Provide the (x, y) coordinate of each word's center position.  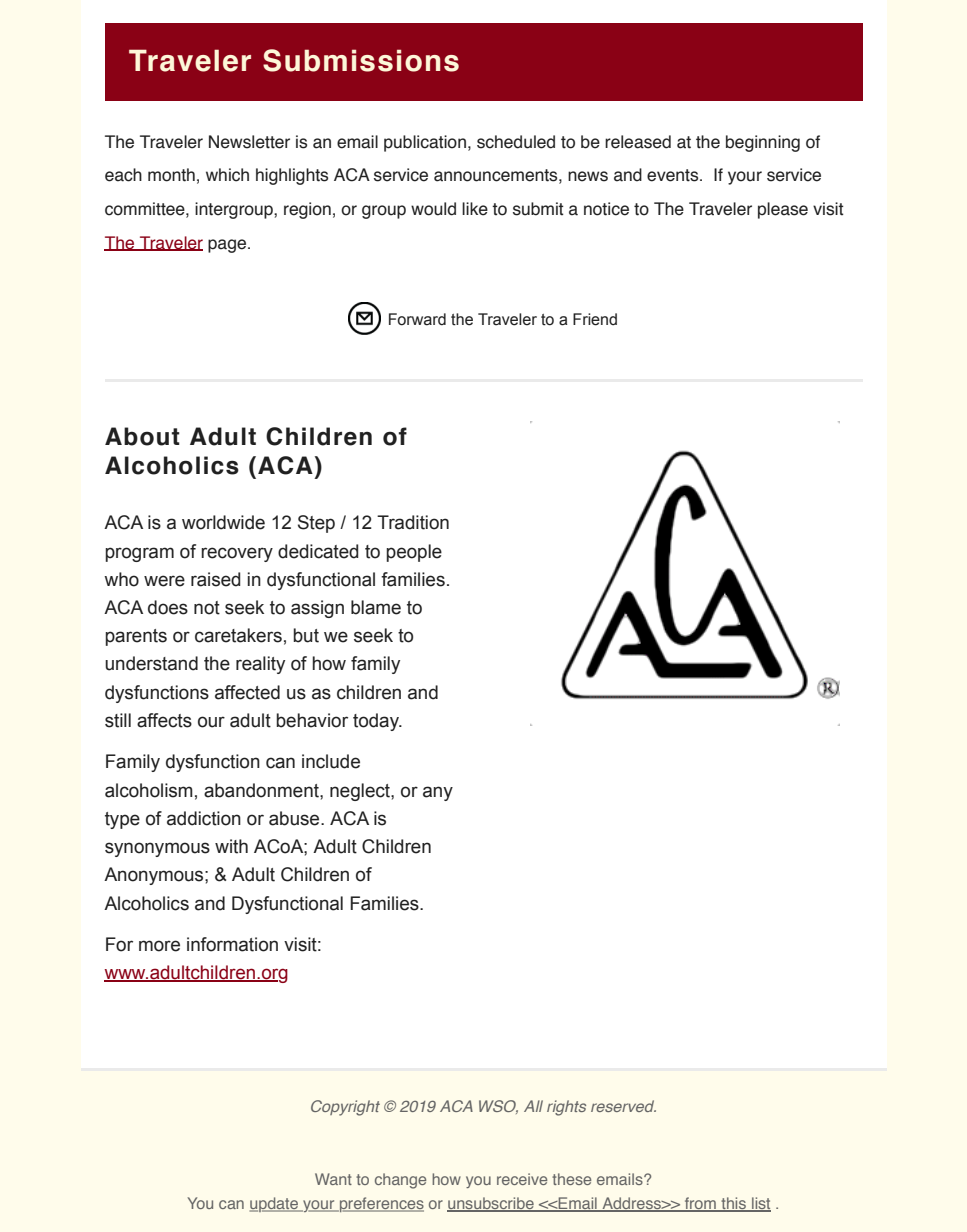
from (700, 1204)
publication (425, 143)
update (275, 1204)
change (400, 1181)
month (171, 175)
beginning (763, 143)
